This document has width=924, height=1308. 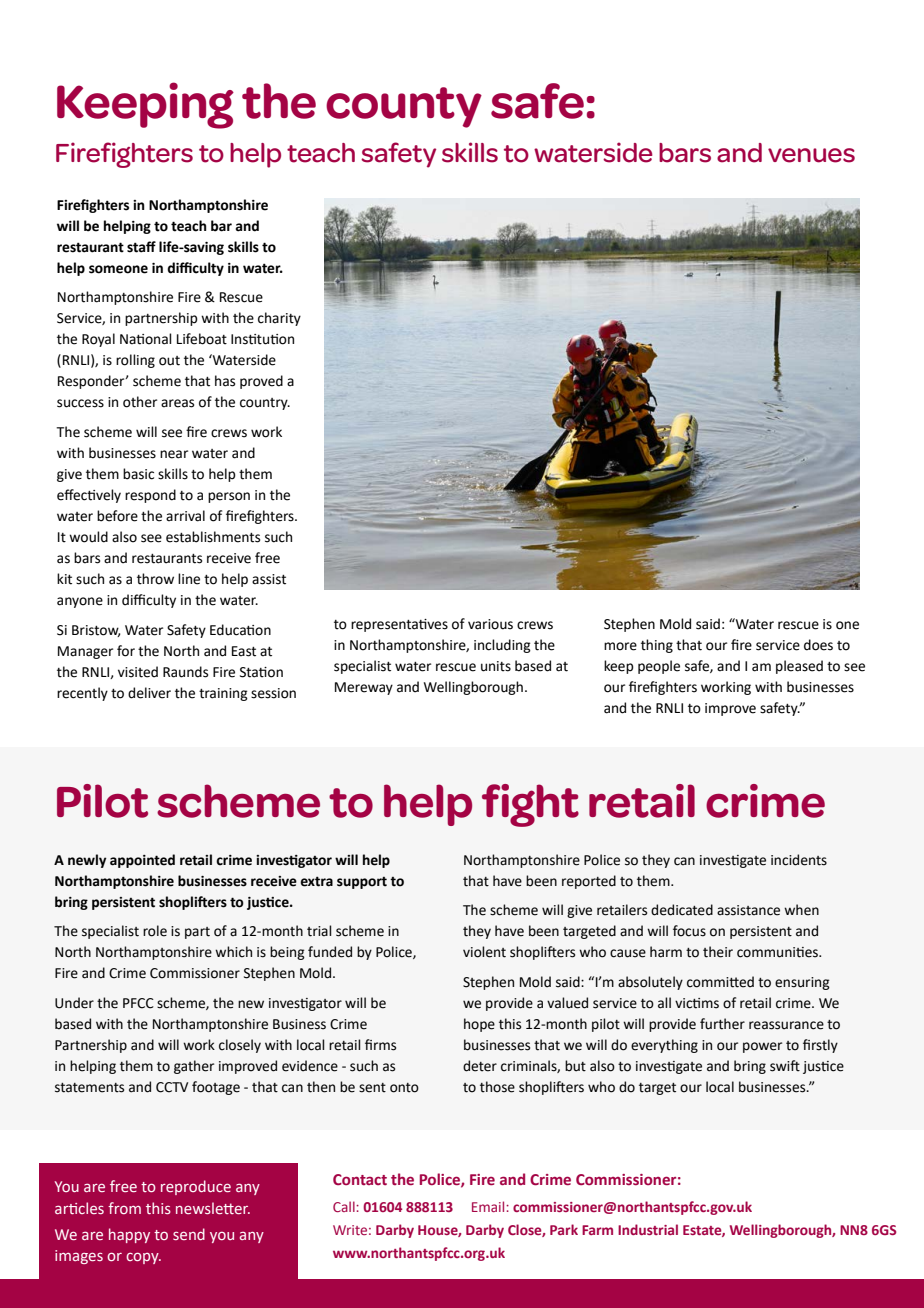 What do you see at coordinates (362, 883) in the document?
I see `support` at bounding box center [362, 883].
